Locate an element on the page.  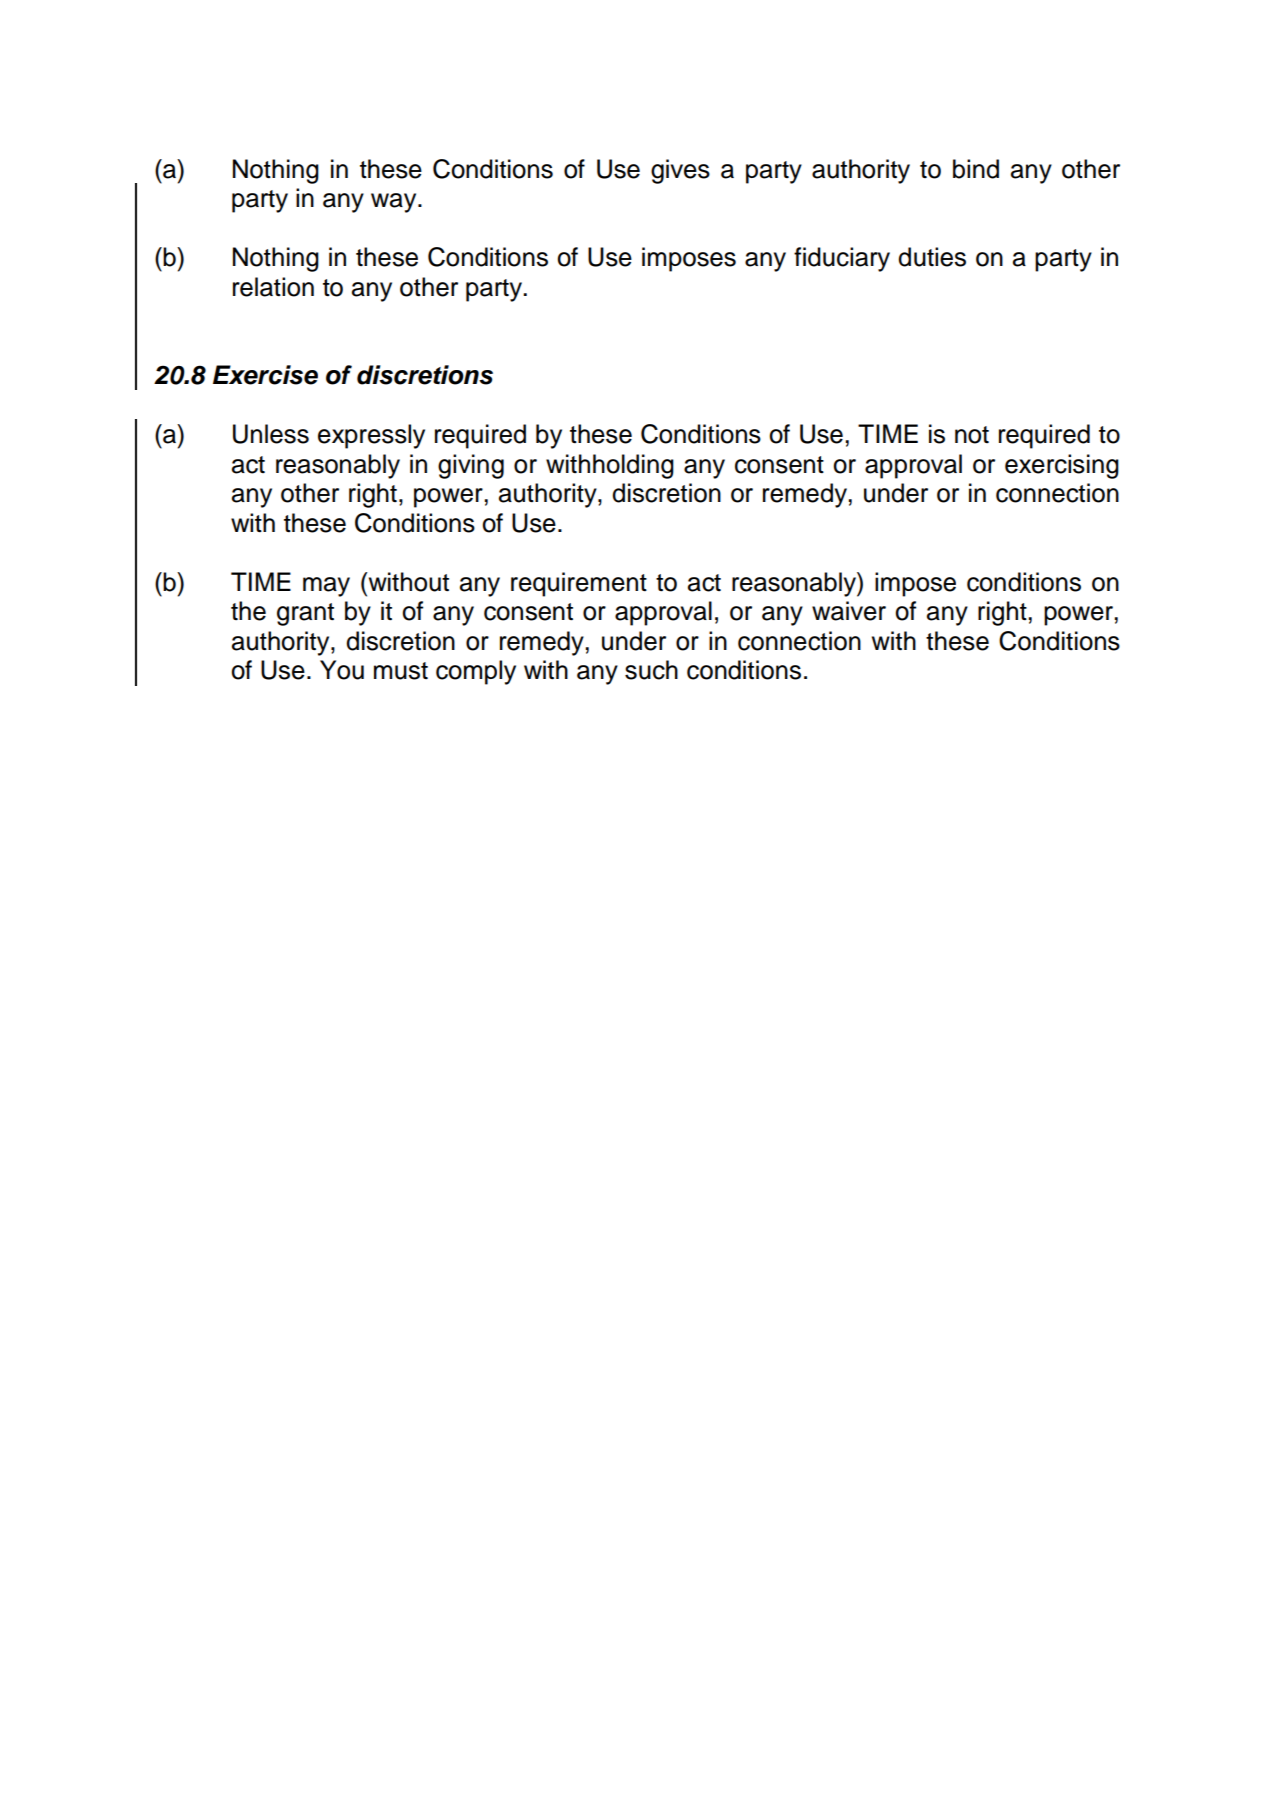
way is located at coordinates (395, 203).
